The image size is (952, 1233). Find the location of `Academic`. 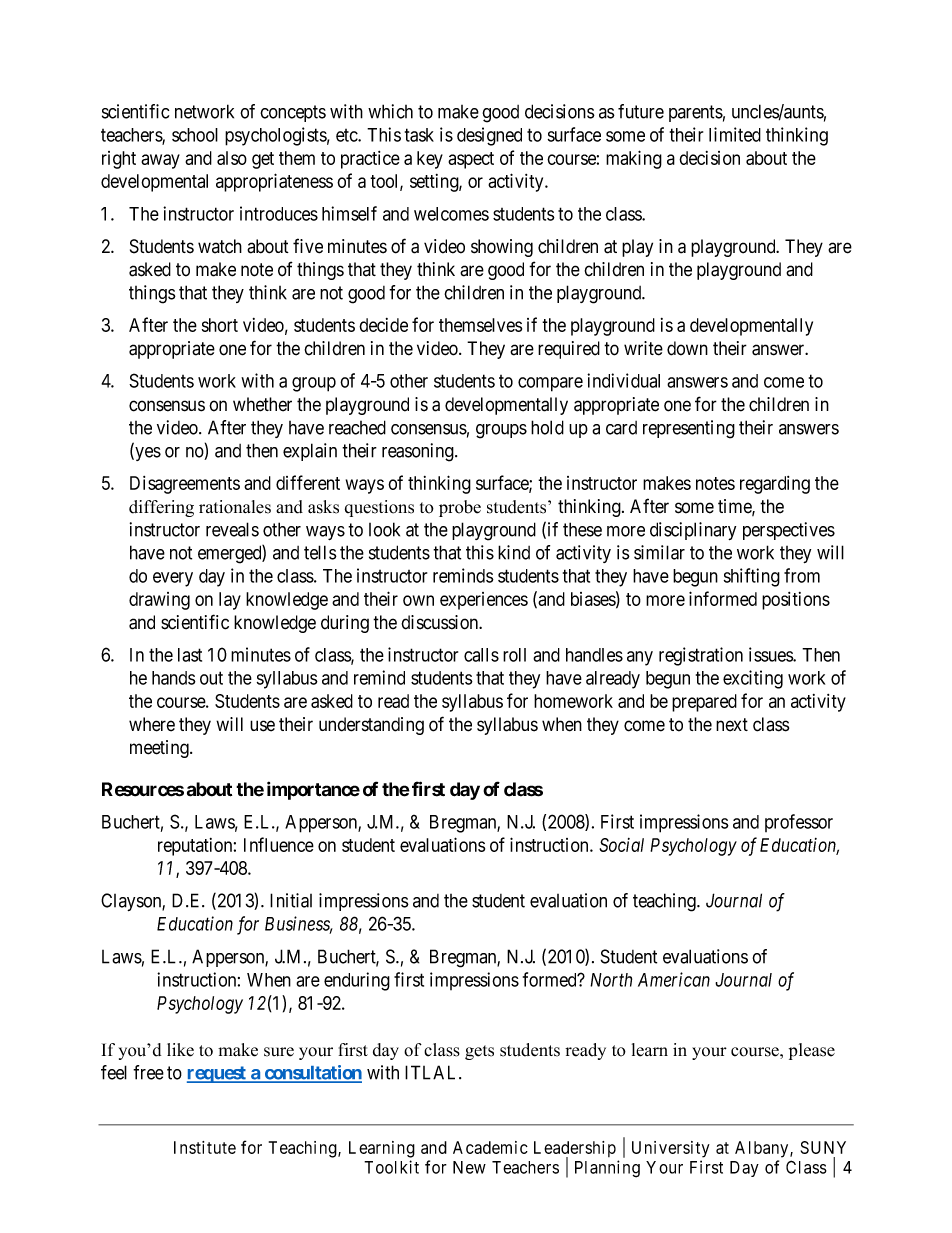

Academic is located at coordinates (490, 1147).
